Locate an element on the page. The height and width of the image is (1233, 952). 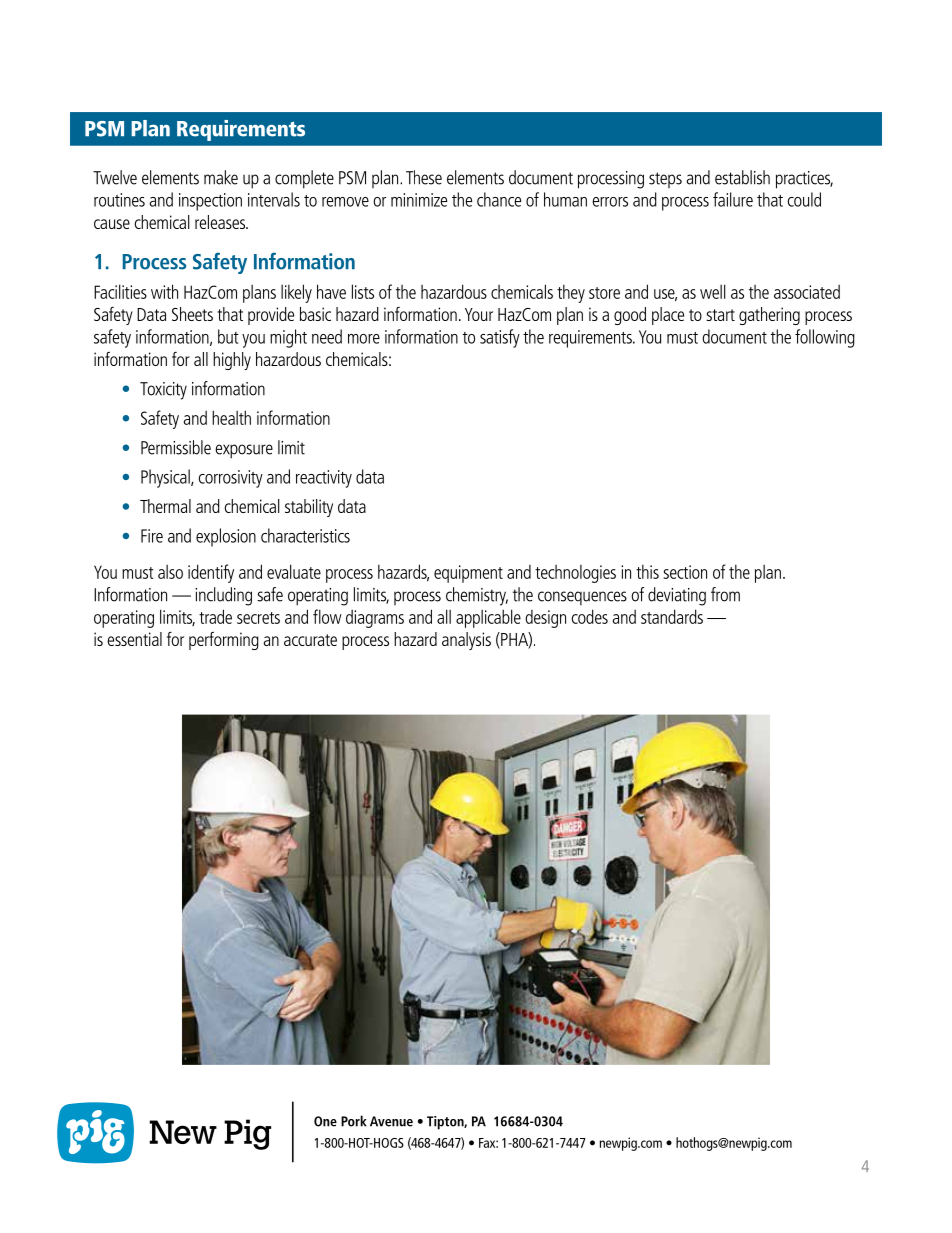
inspection is located at coordinates (210, 202).
